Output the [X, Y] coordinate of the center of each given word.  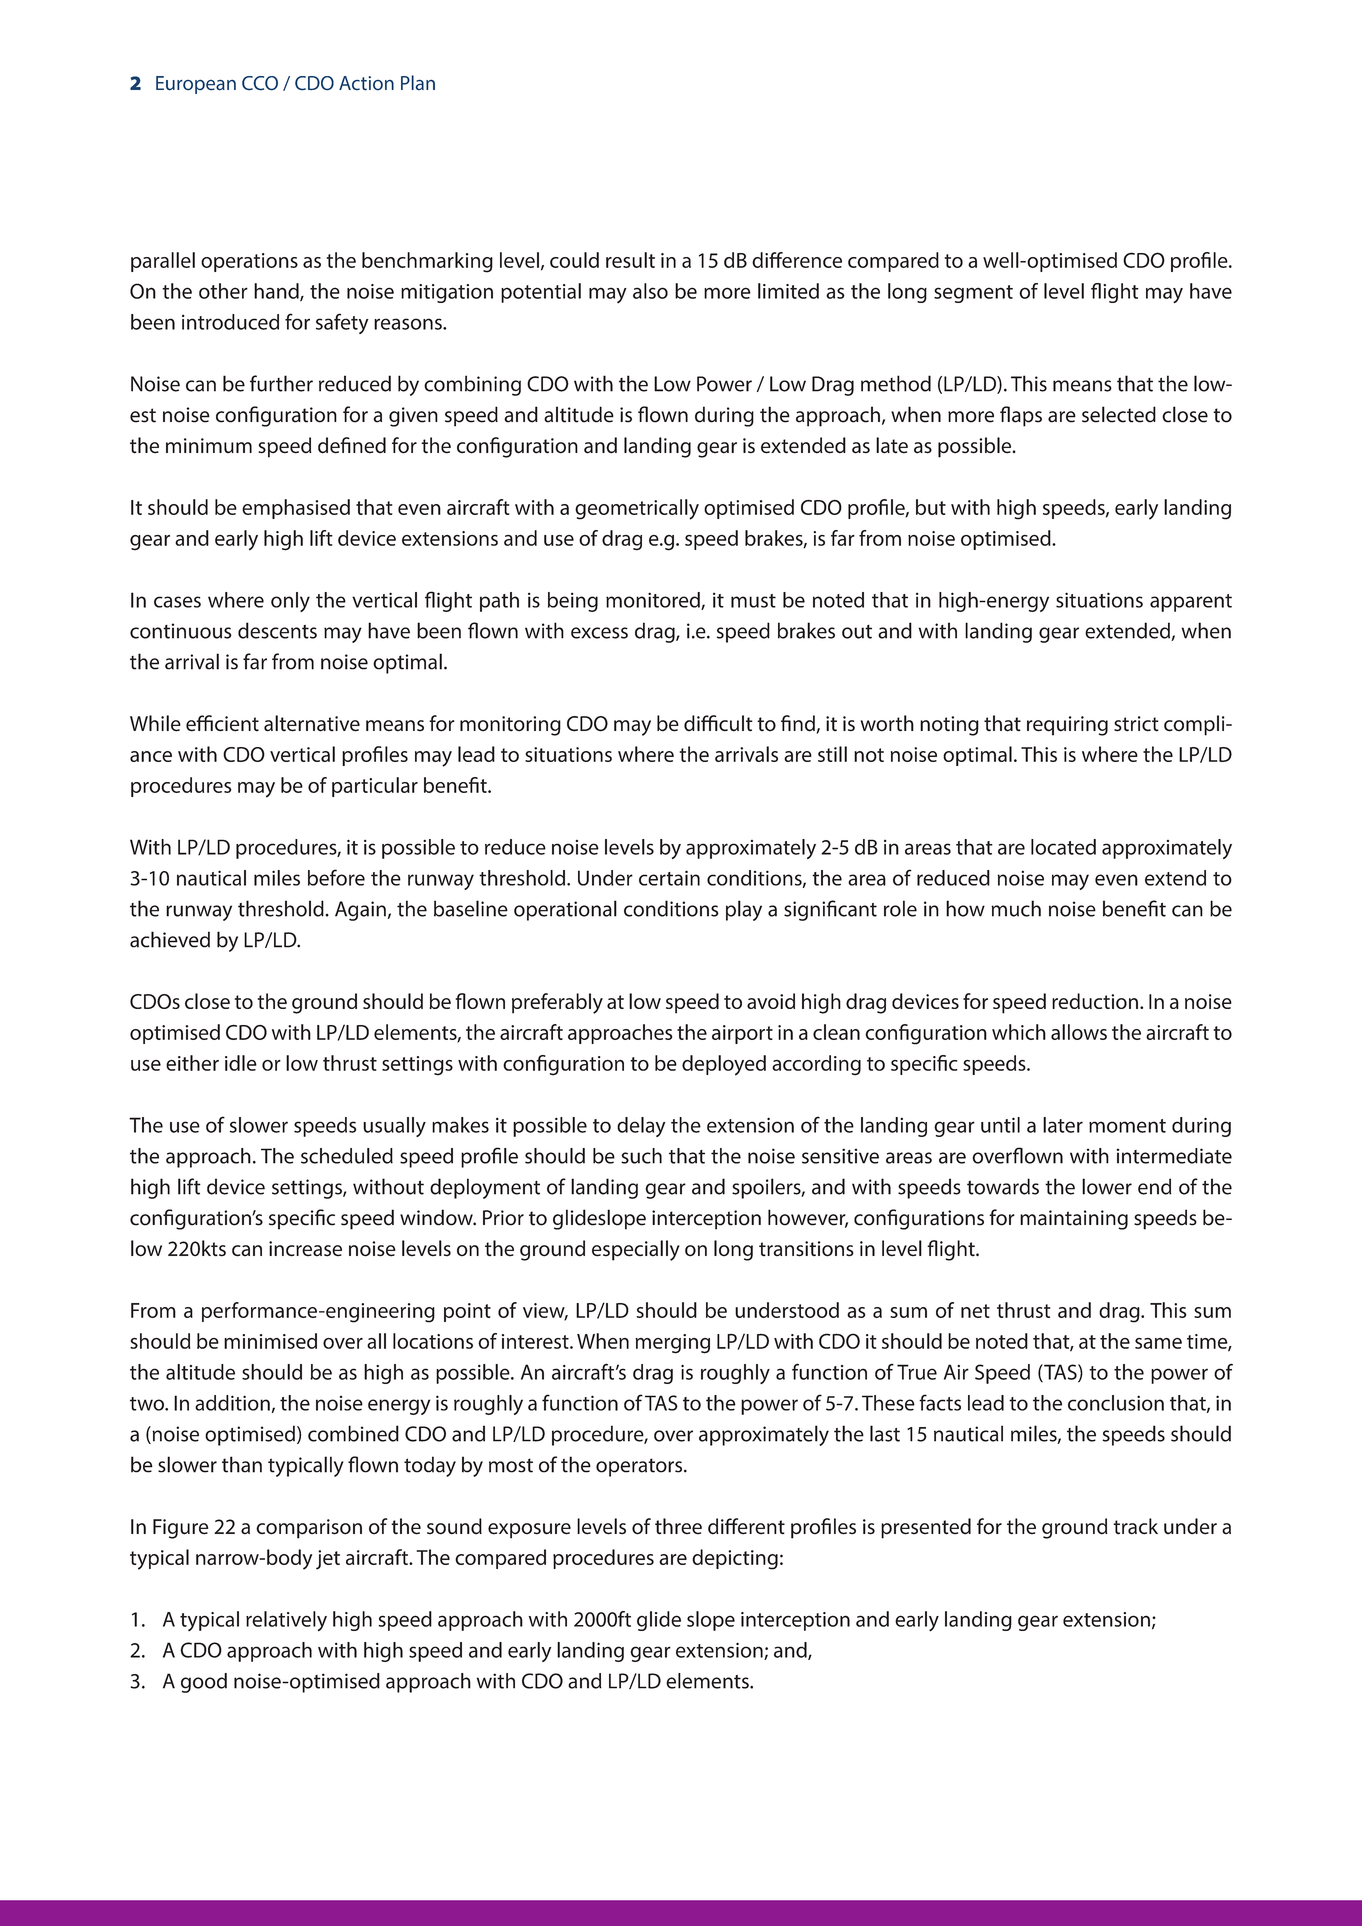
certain [669, 878]
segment [973, 294]
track [1135, 1526]
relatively [286, 1621]
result [630, 260]
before [336, 877]
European [196, 85]
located [1063, 847]
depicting [735, 1559]
